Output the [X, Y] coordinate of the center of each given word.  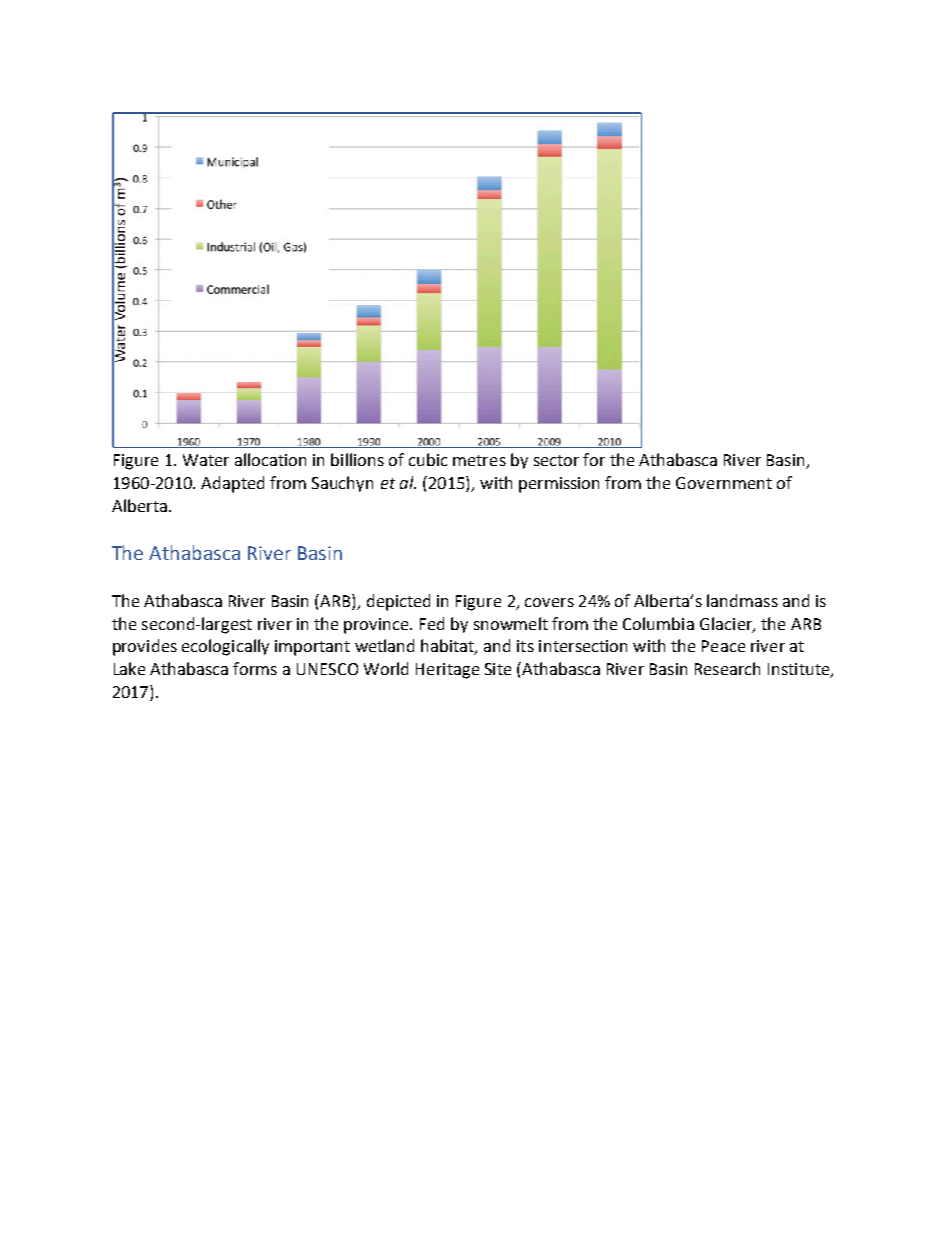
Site [498, 669]
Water [206, 460]
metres [479, 460]
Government [724, 483]
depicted [398, 602]
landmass [742, 600]
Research [727, 668]
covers [549, 602]
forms [255, 668]
